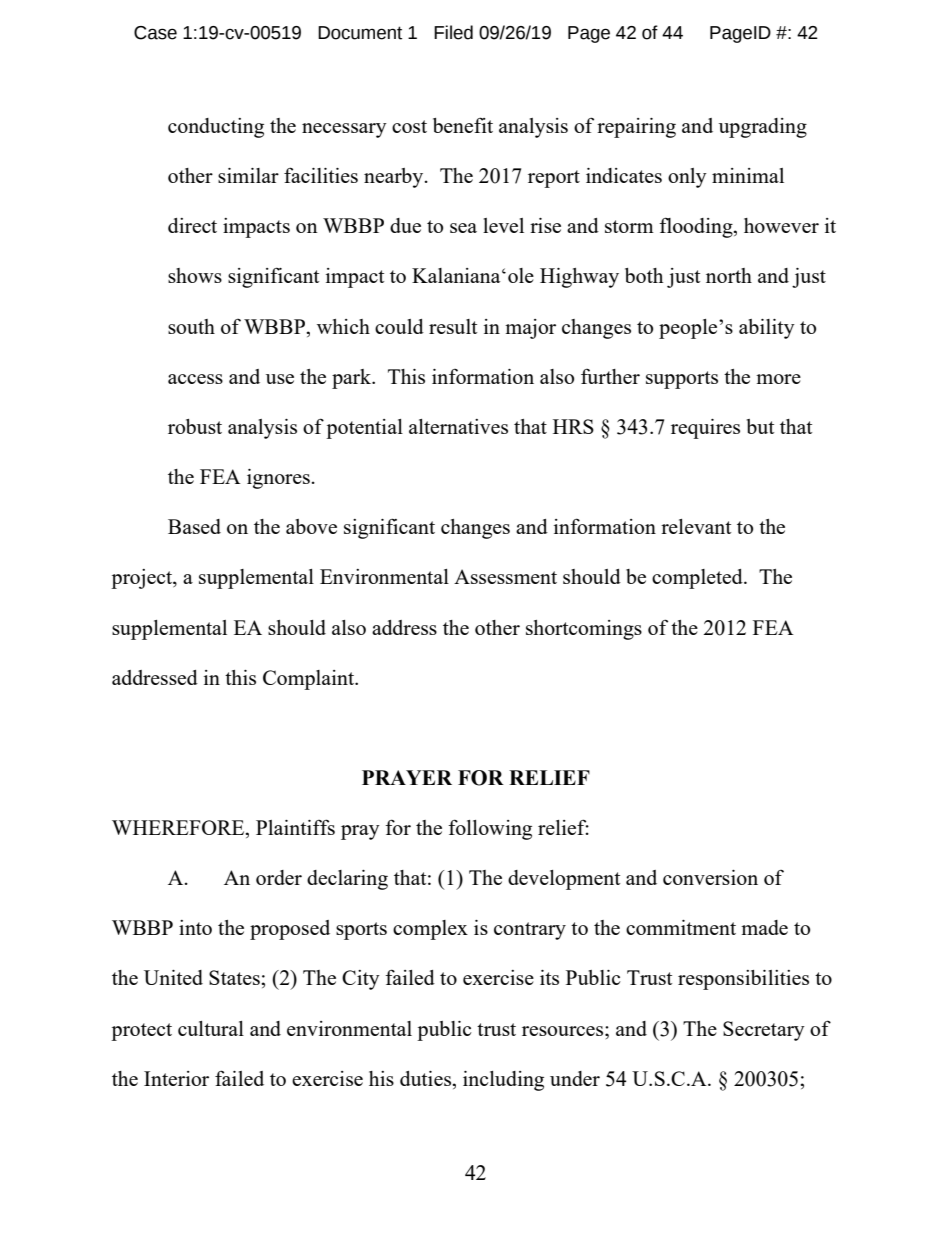 This page has height=1233, width=952. What do you see at coordinates (584, 630) in the page?
I see `shortcomings` at bounding box center [584, 630].
